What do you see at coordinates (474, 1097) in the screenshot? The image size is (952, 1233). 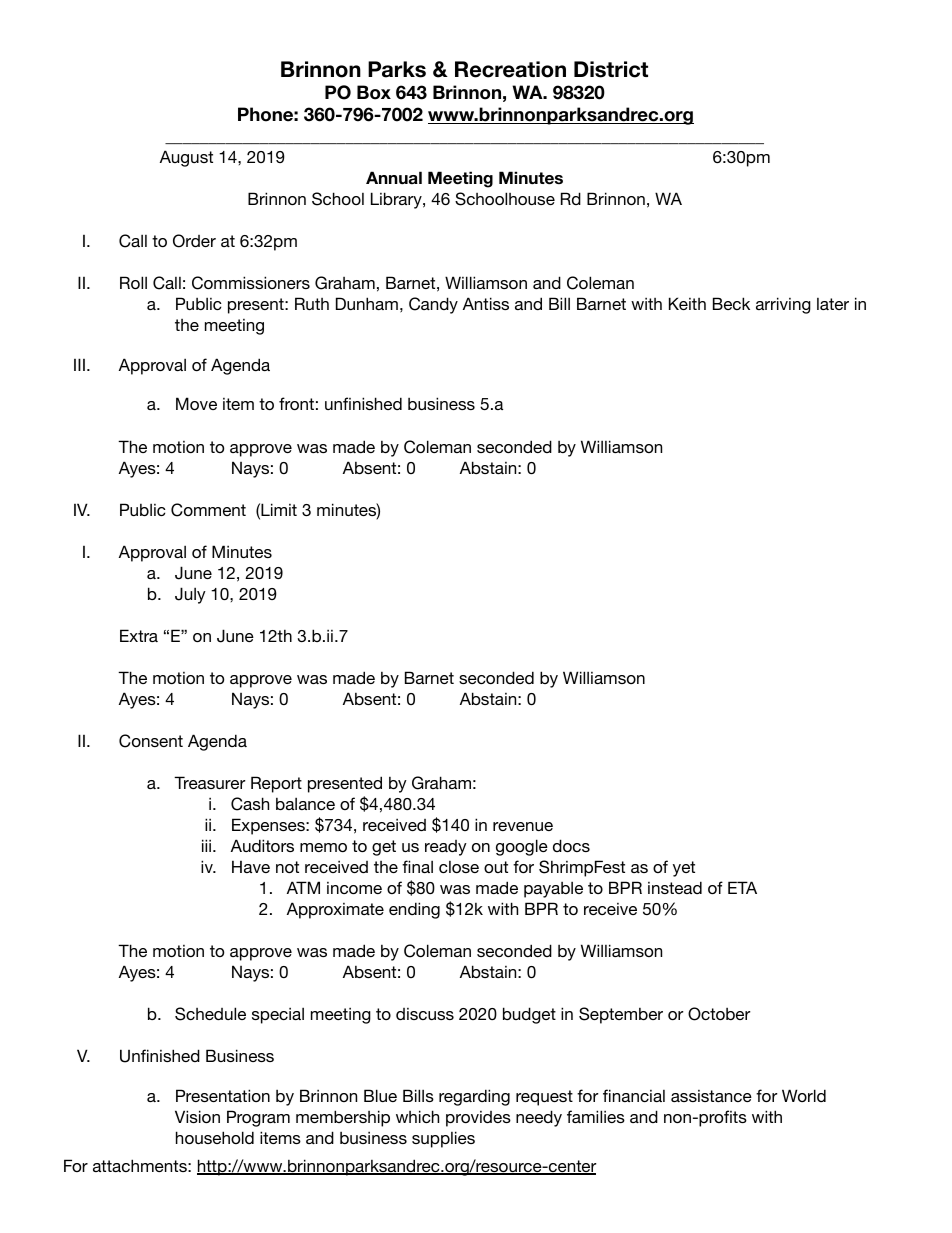 I see `regarding` at bounding box center [474, 1097].
